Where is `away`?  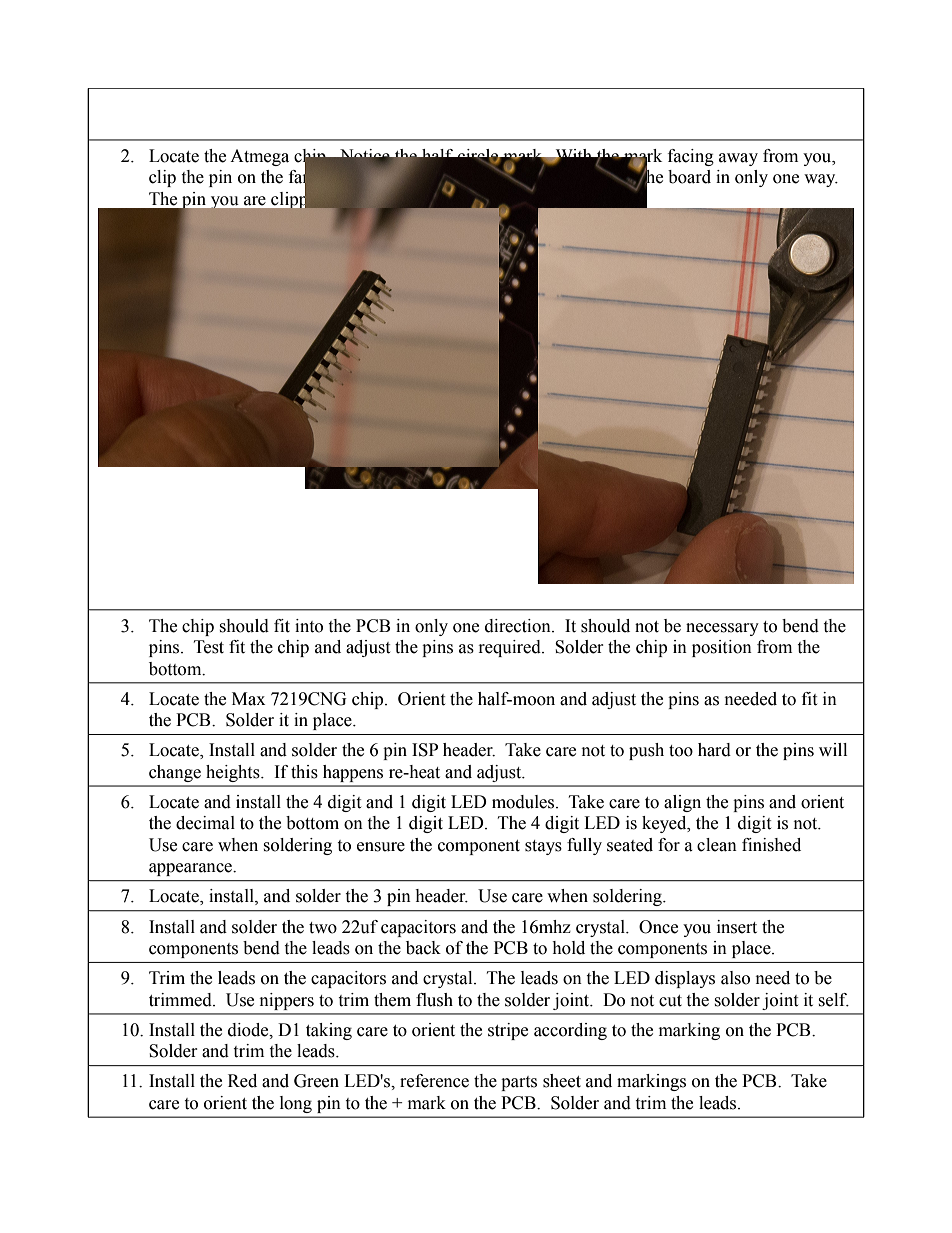 away is located at coordinates (738, 159).
